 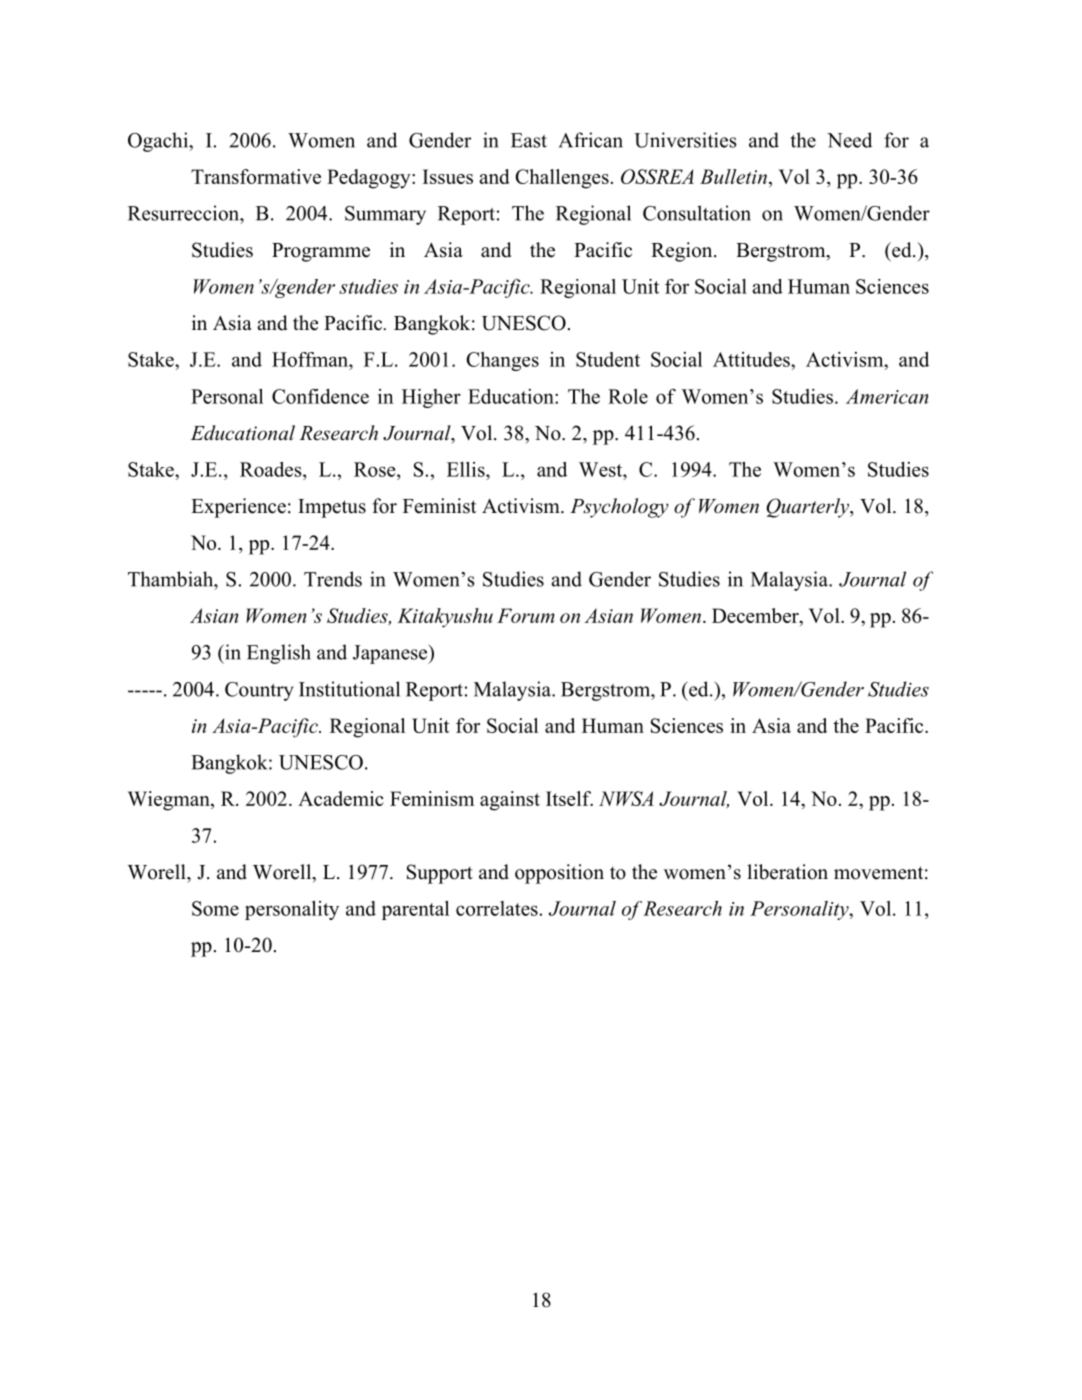 I want to click on liberation, so click(x=787, y=872).
